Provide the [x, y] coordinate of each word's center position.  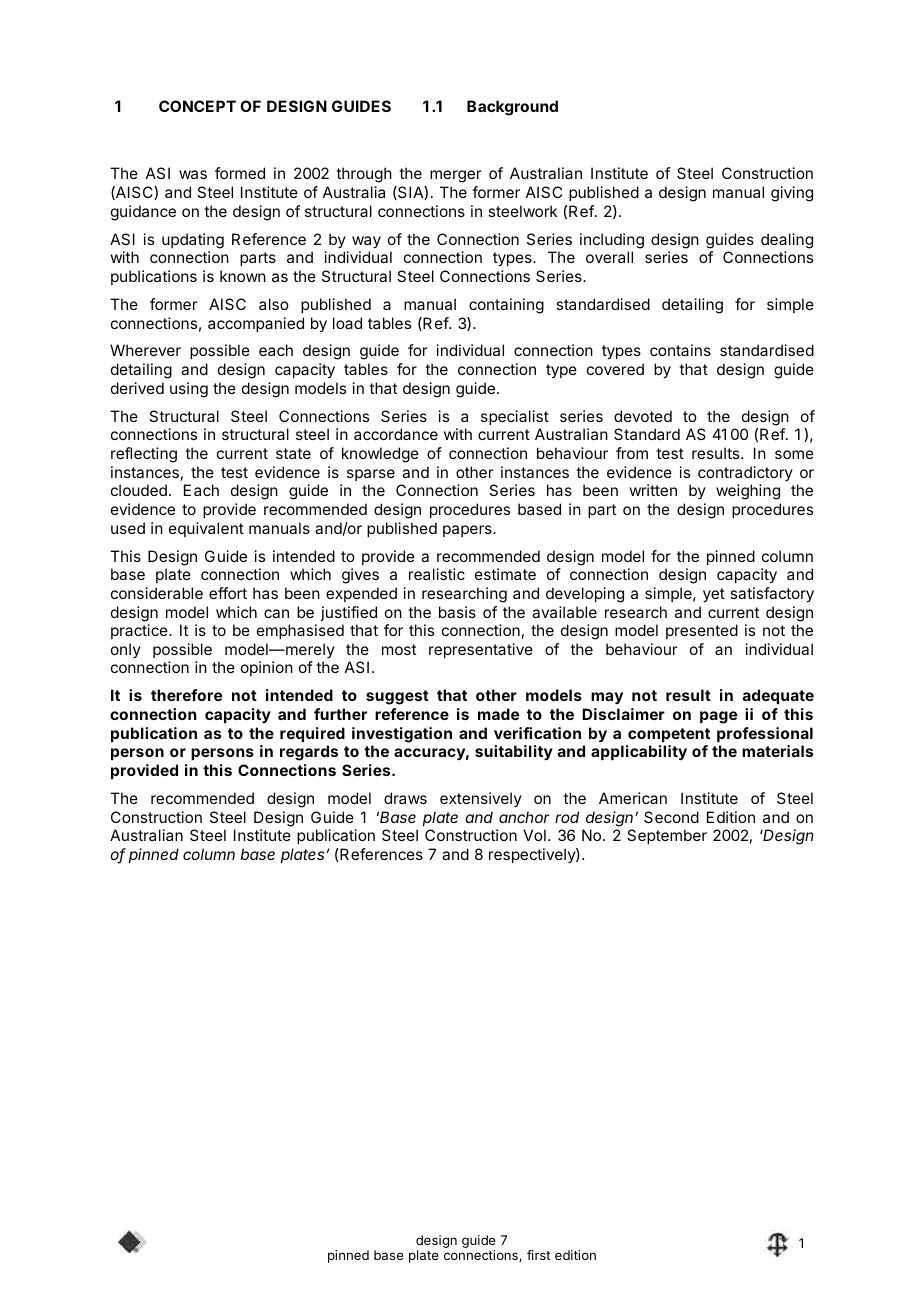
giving [792, 194]
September [667, 836]
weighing [748, 492]
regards [309, 753]
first [539, 1255]
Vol [534, 835]
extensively [481, 799]
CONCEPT [197, 106]
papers [468, 531]
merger [456, 176]
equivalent [206, 529]
